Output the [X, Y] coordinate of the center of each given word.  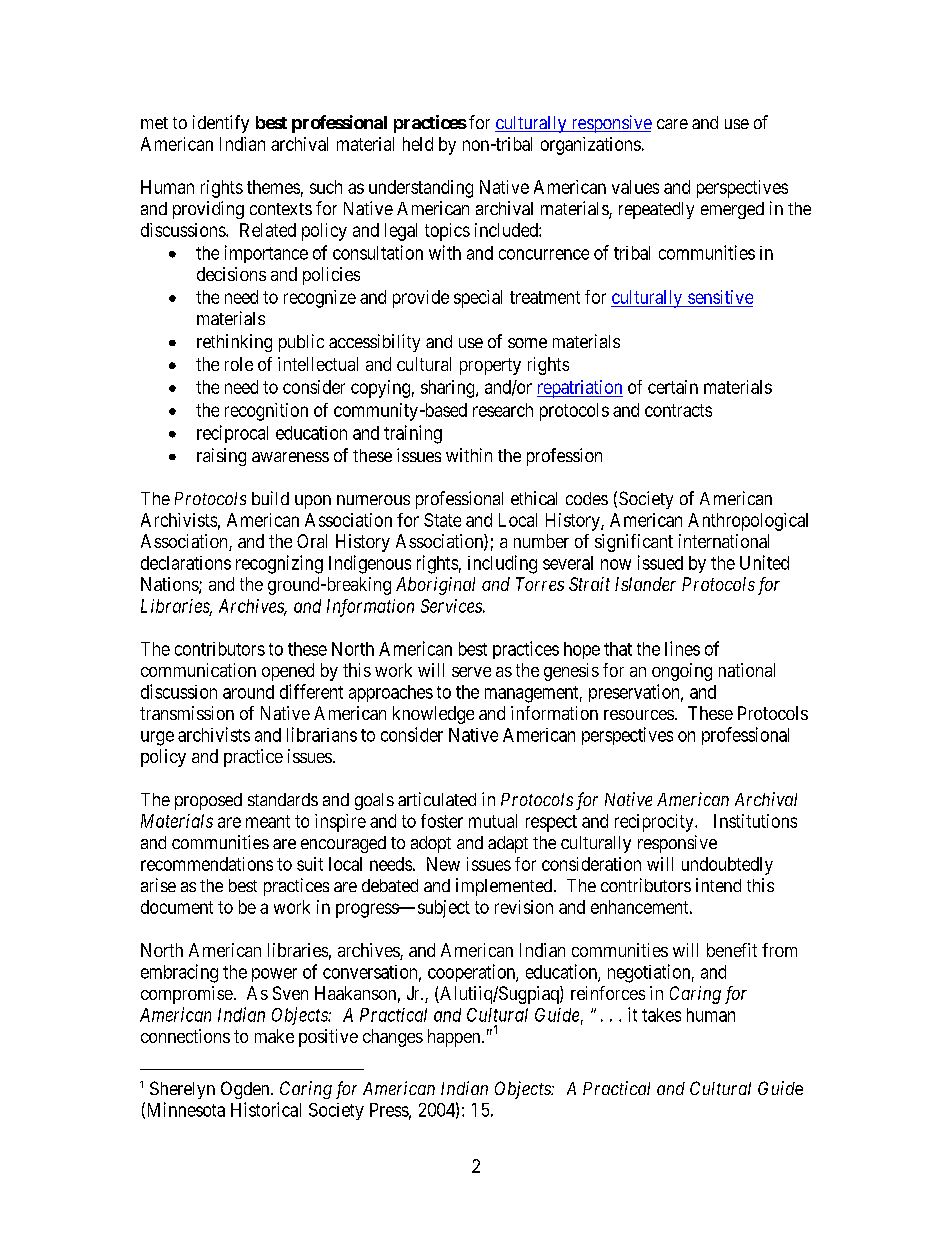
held [418, 144]
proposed [208, 801]
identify [221, 124]
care [672, 124]
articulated [437, 799]
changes [393, 1038]
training [413, 434]
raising [221, 457]
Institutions [755, 821]
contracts [678, 410]
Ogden [246, 1090]
